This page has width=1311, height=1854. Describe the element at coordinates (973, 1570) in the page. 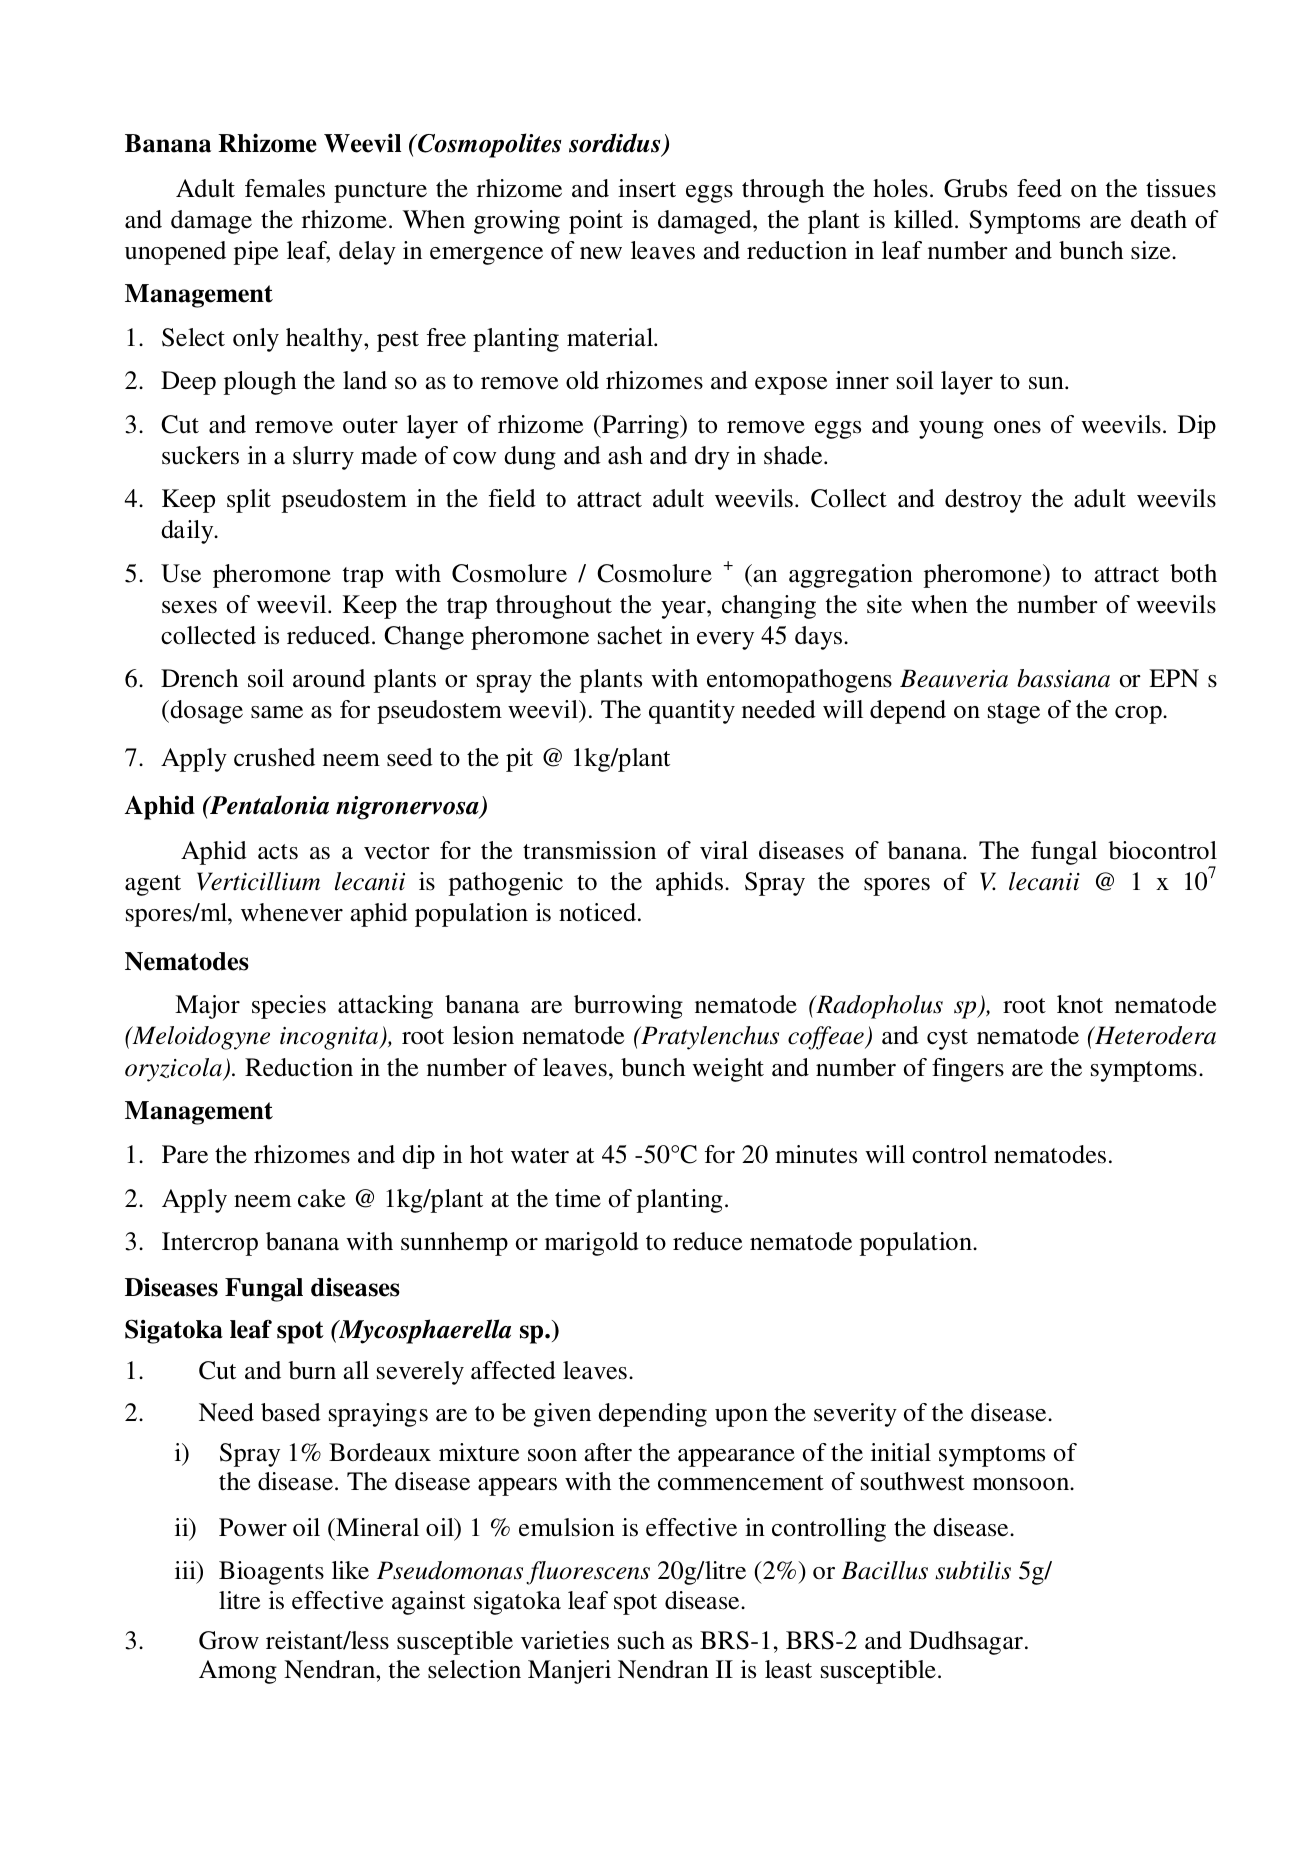

I see `subtilis` at that location.
